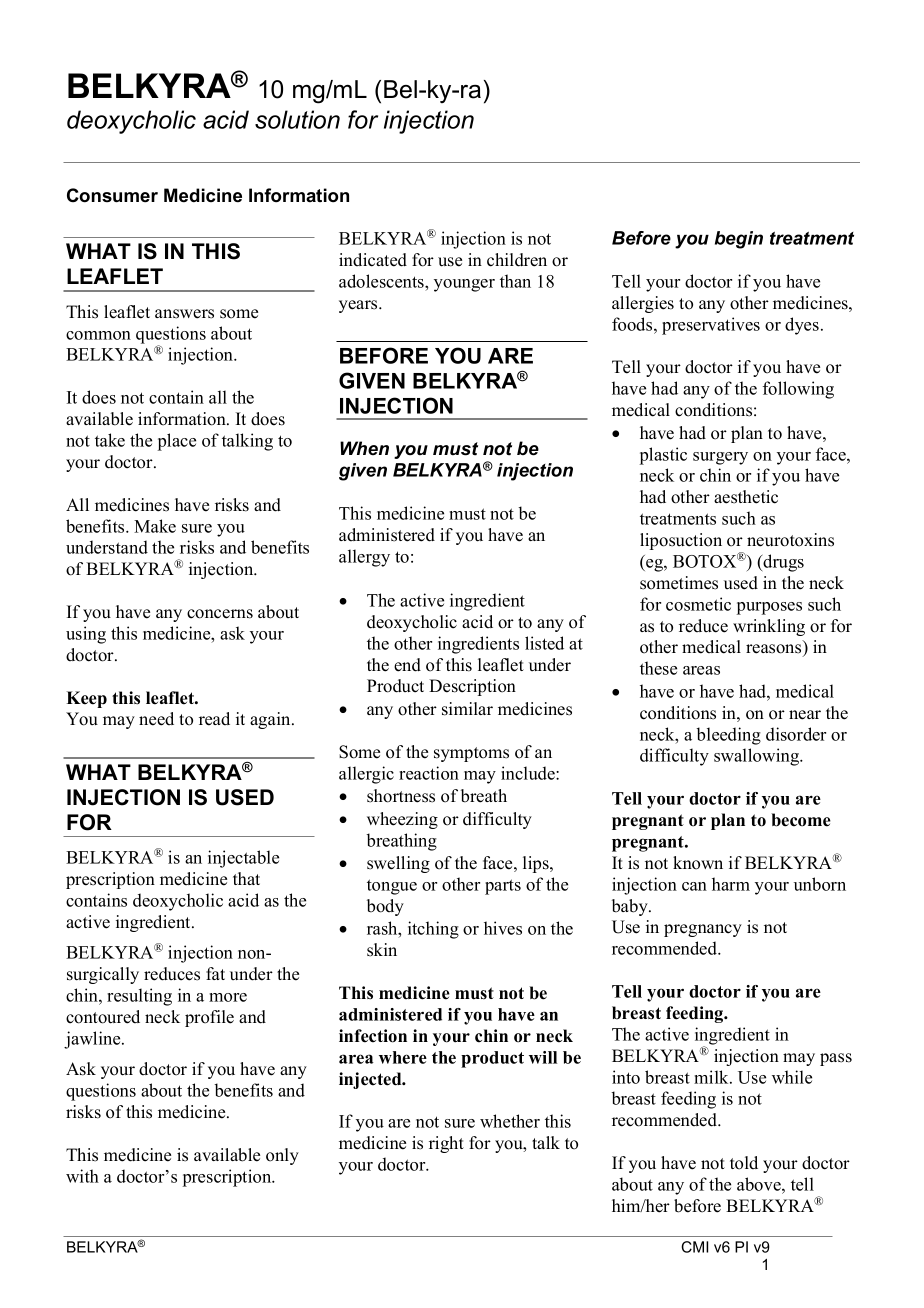 The width and height of the screenshot is (924, 1308). Describe the element at coordinates (775, 650) in the screenshot. I see `reasons` at that location.
